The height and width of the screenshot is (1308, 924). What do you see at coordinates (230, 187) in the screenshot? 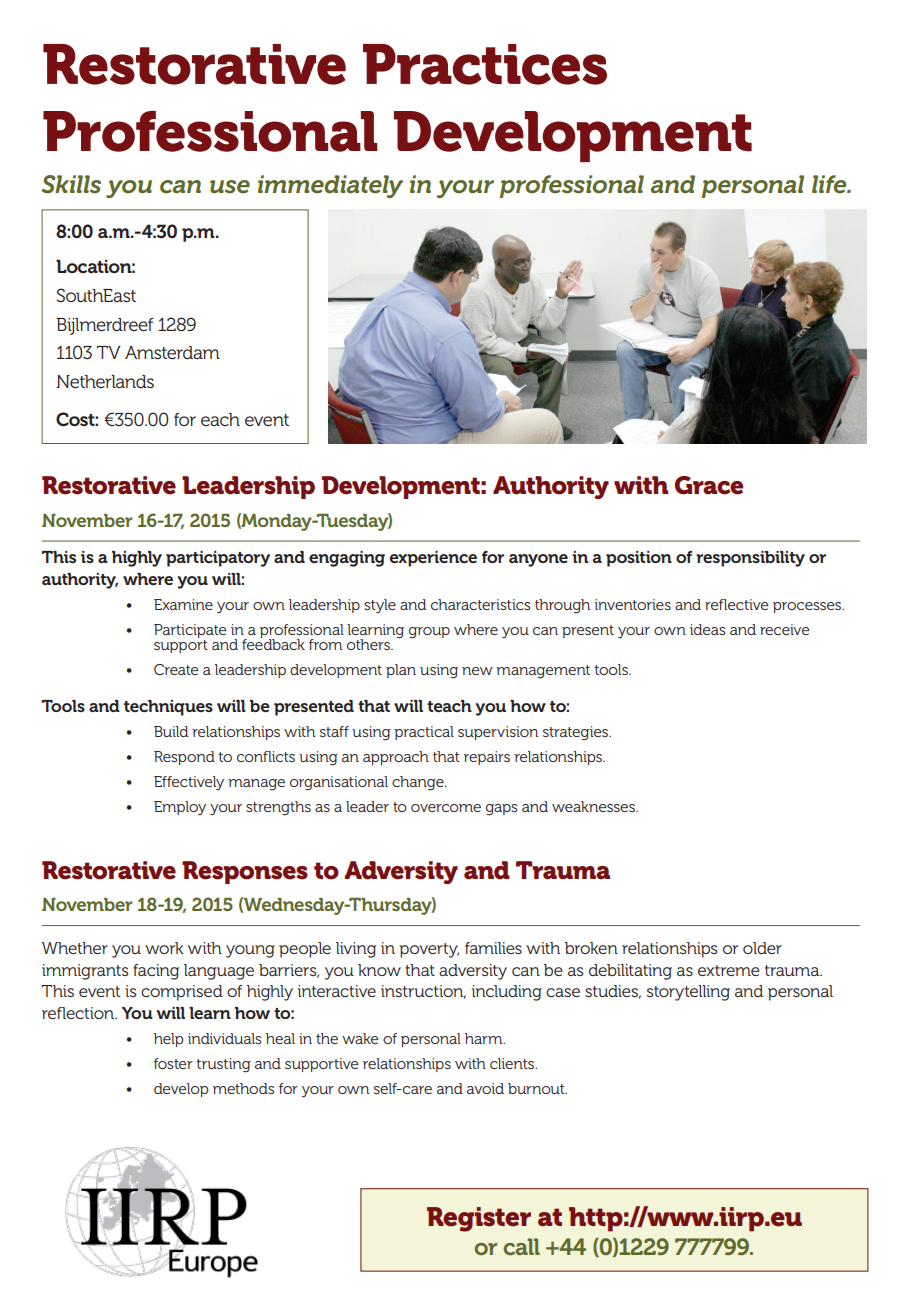
I see `use` at bounding box center [230, 187].
